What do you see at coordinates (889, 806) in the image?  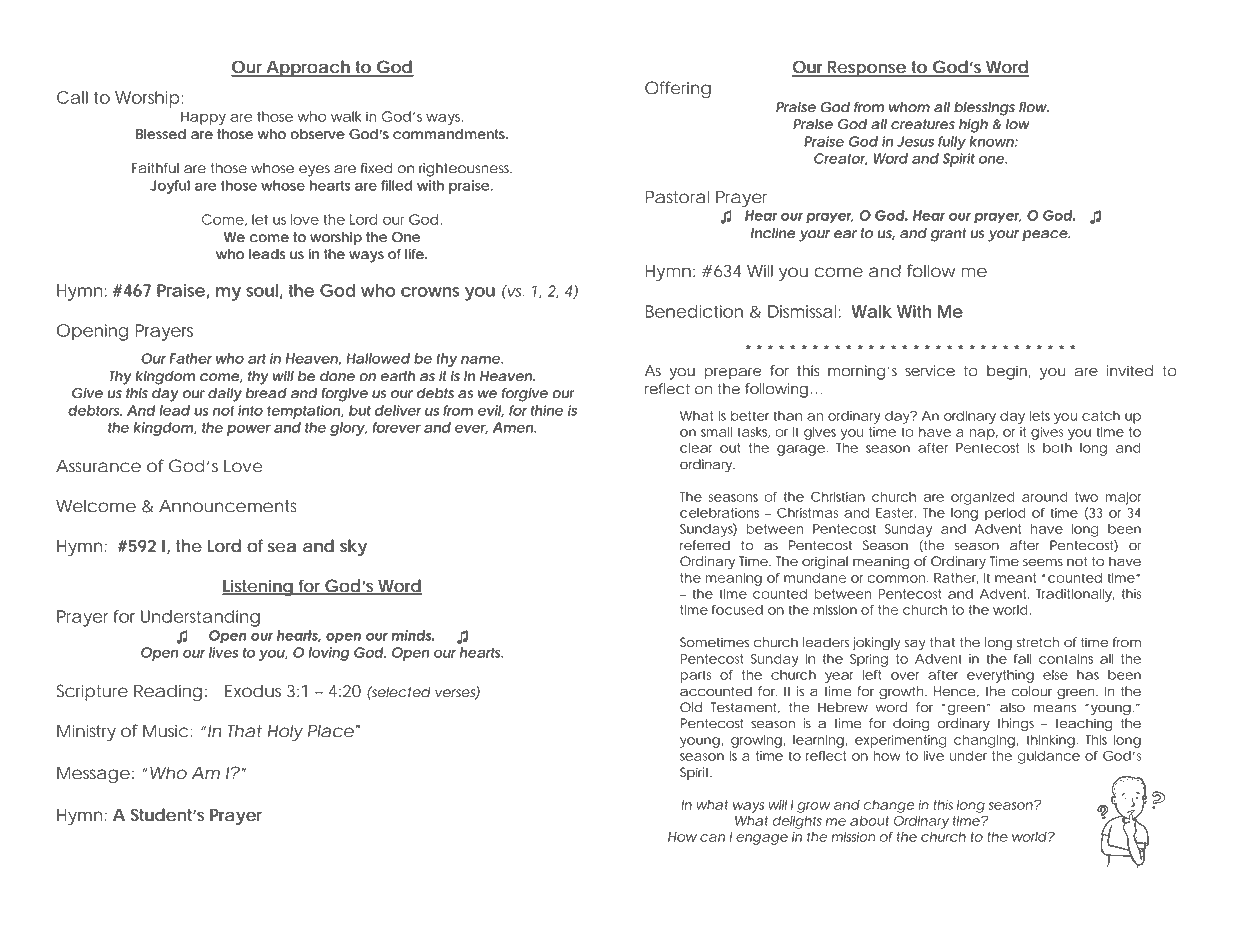 I see `change` at bounding box center [889, 806].
